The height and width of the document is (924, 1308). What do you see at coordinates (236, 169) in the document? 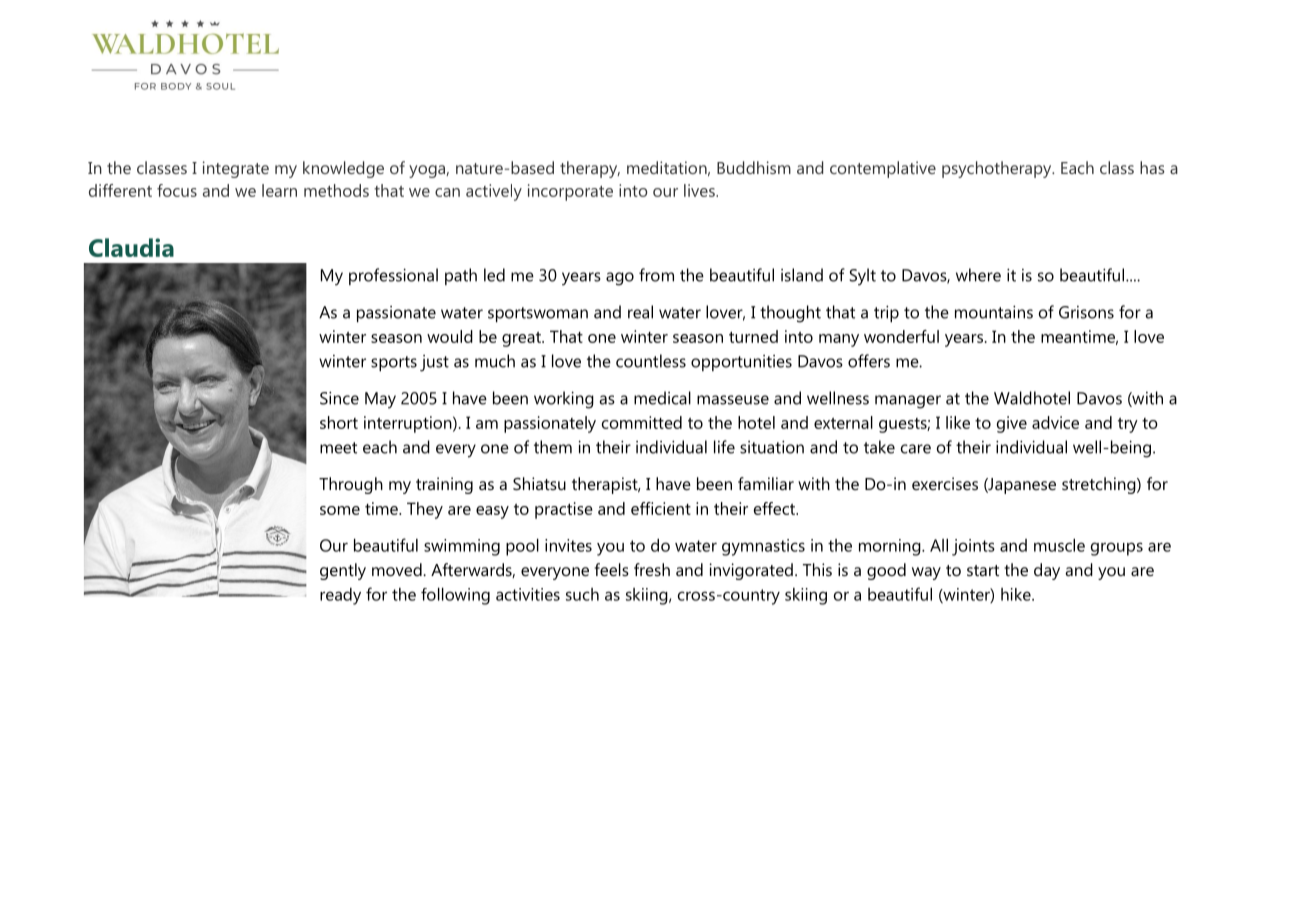
I see `integrate` at bounding box center [236, 169].
